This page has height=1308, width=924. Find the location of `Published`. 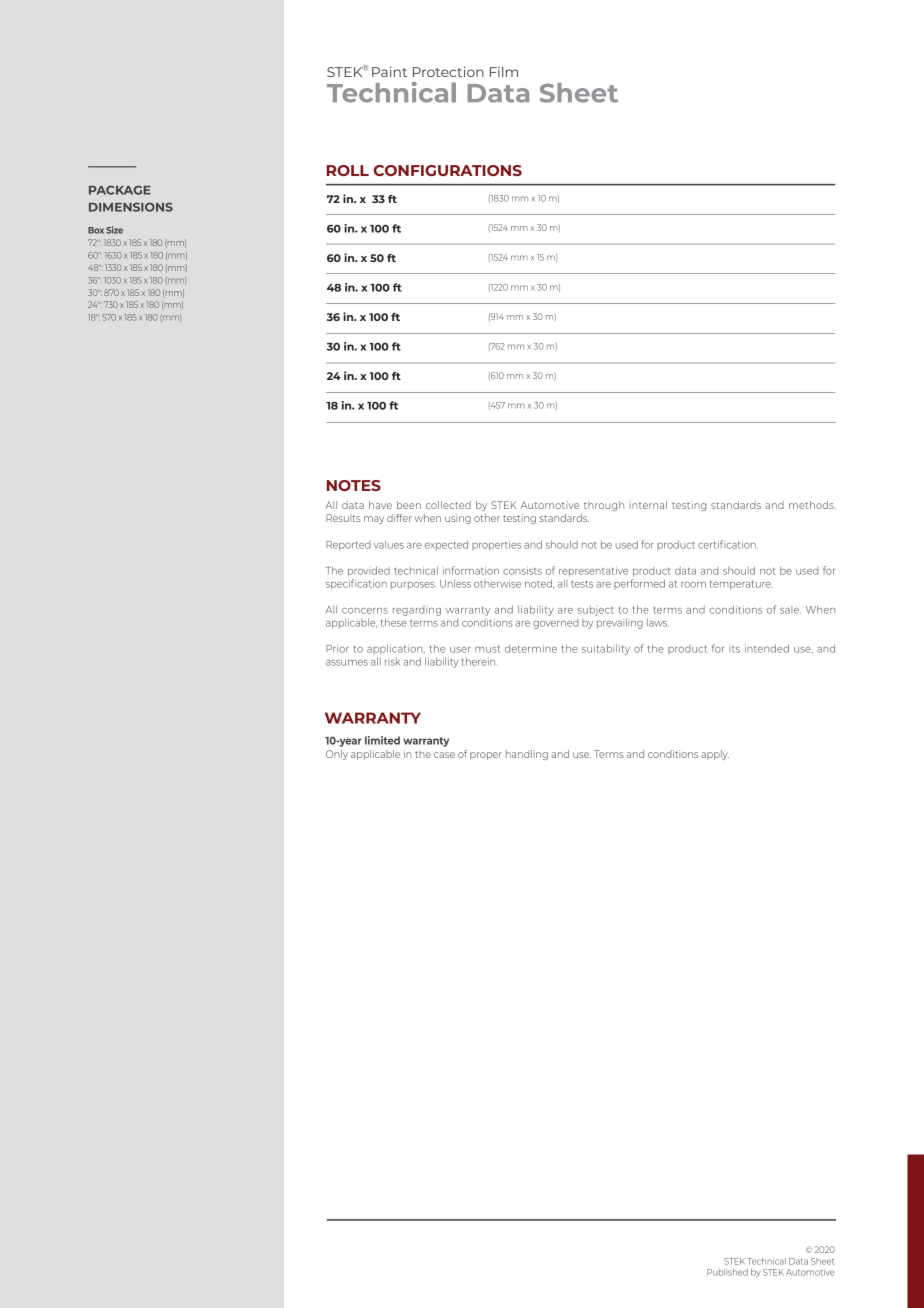

Published is located at coordinates (727, 1272).
